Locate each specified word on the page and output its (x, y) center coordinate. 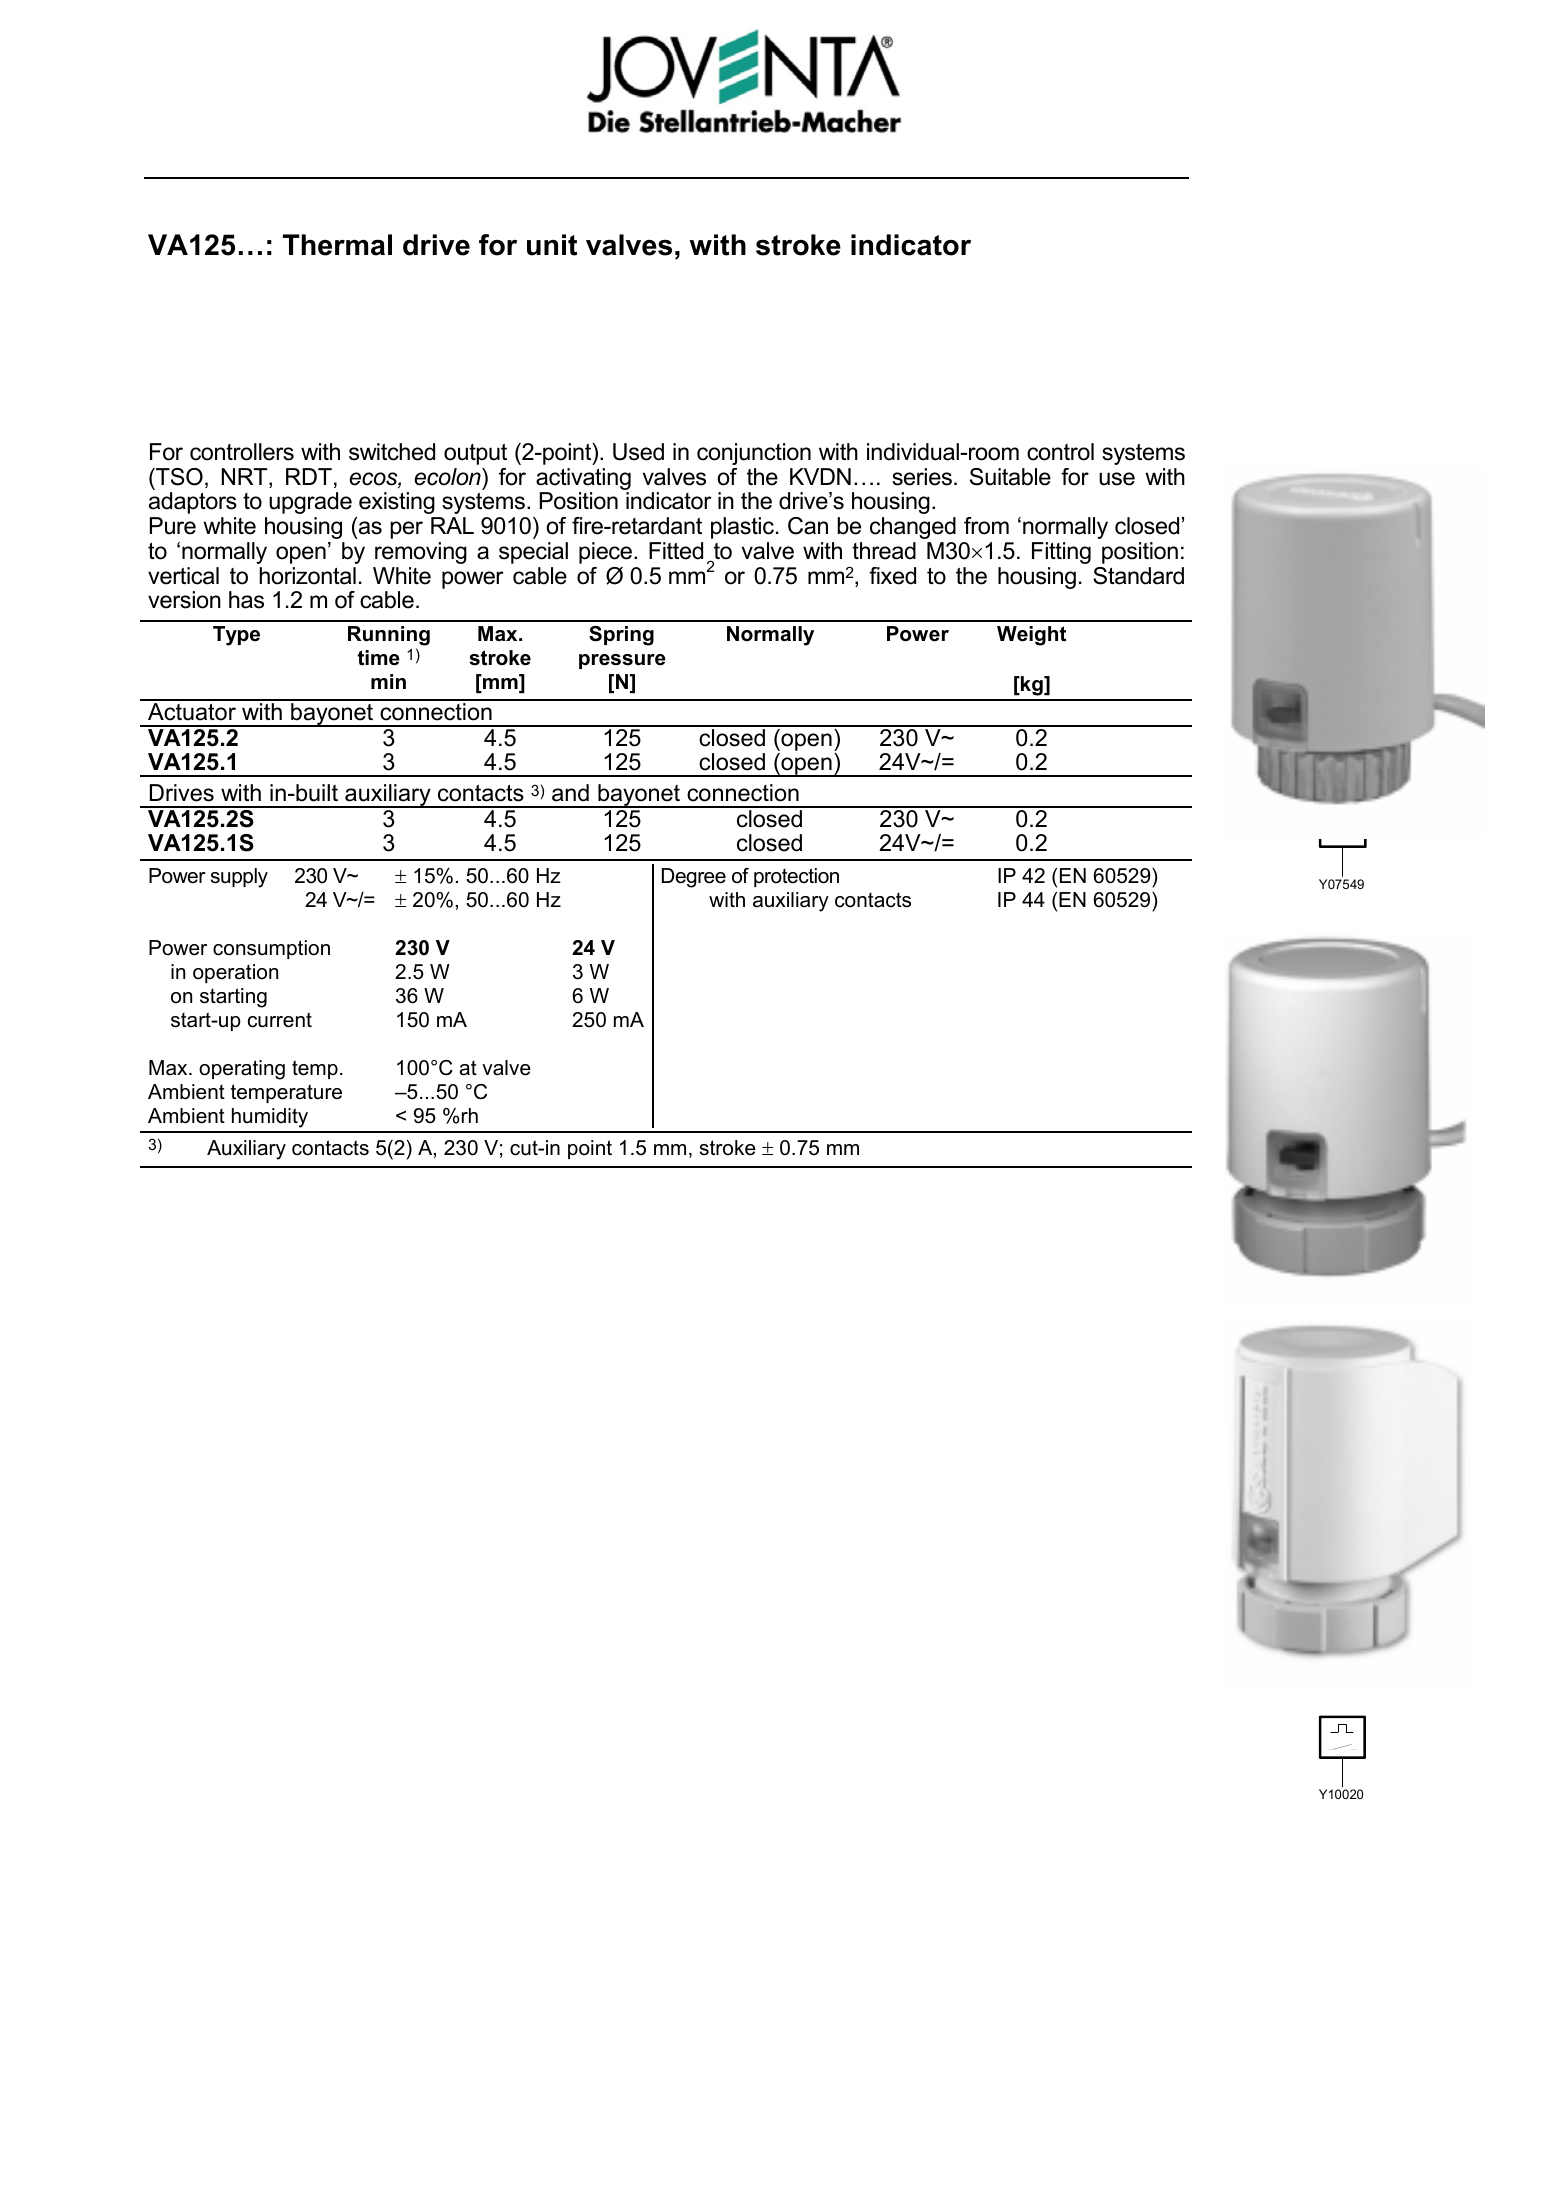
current (280, 1020)
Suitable (1010, 477)
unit (552, 245)
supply (239, 878)
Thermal (337, 245)
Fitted (676, 551)
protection (796, 877)
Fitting (1061, 553)
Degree (694, 878)
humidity (270, 1118)
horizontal (307, 576)
